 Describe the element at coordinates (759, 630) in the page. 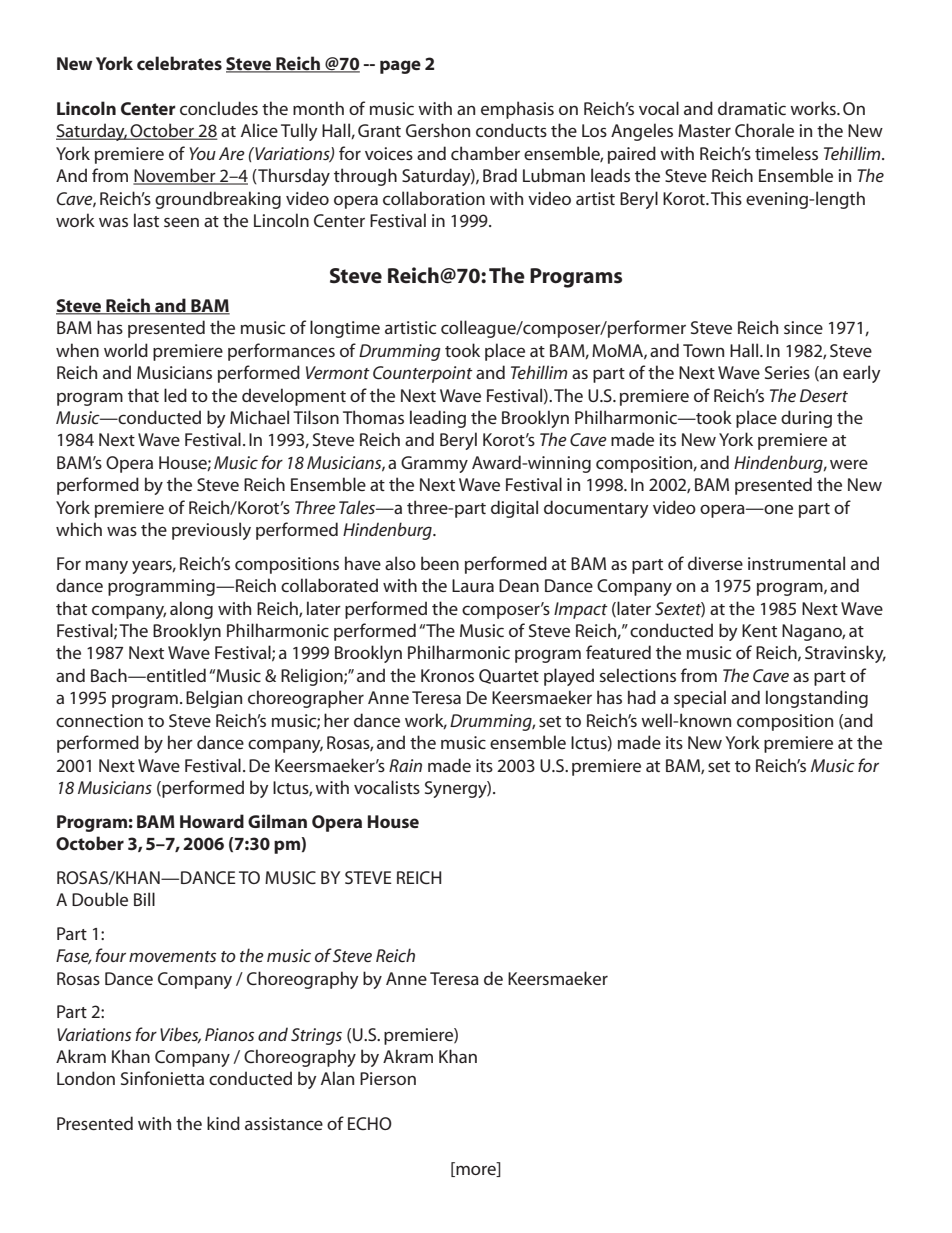

I see `Kent` at that location.
